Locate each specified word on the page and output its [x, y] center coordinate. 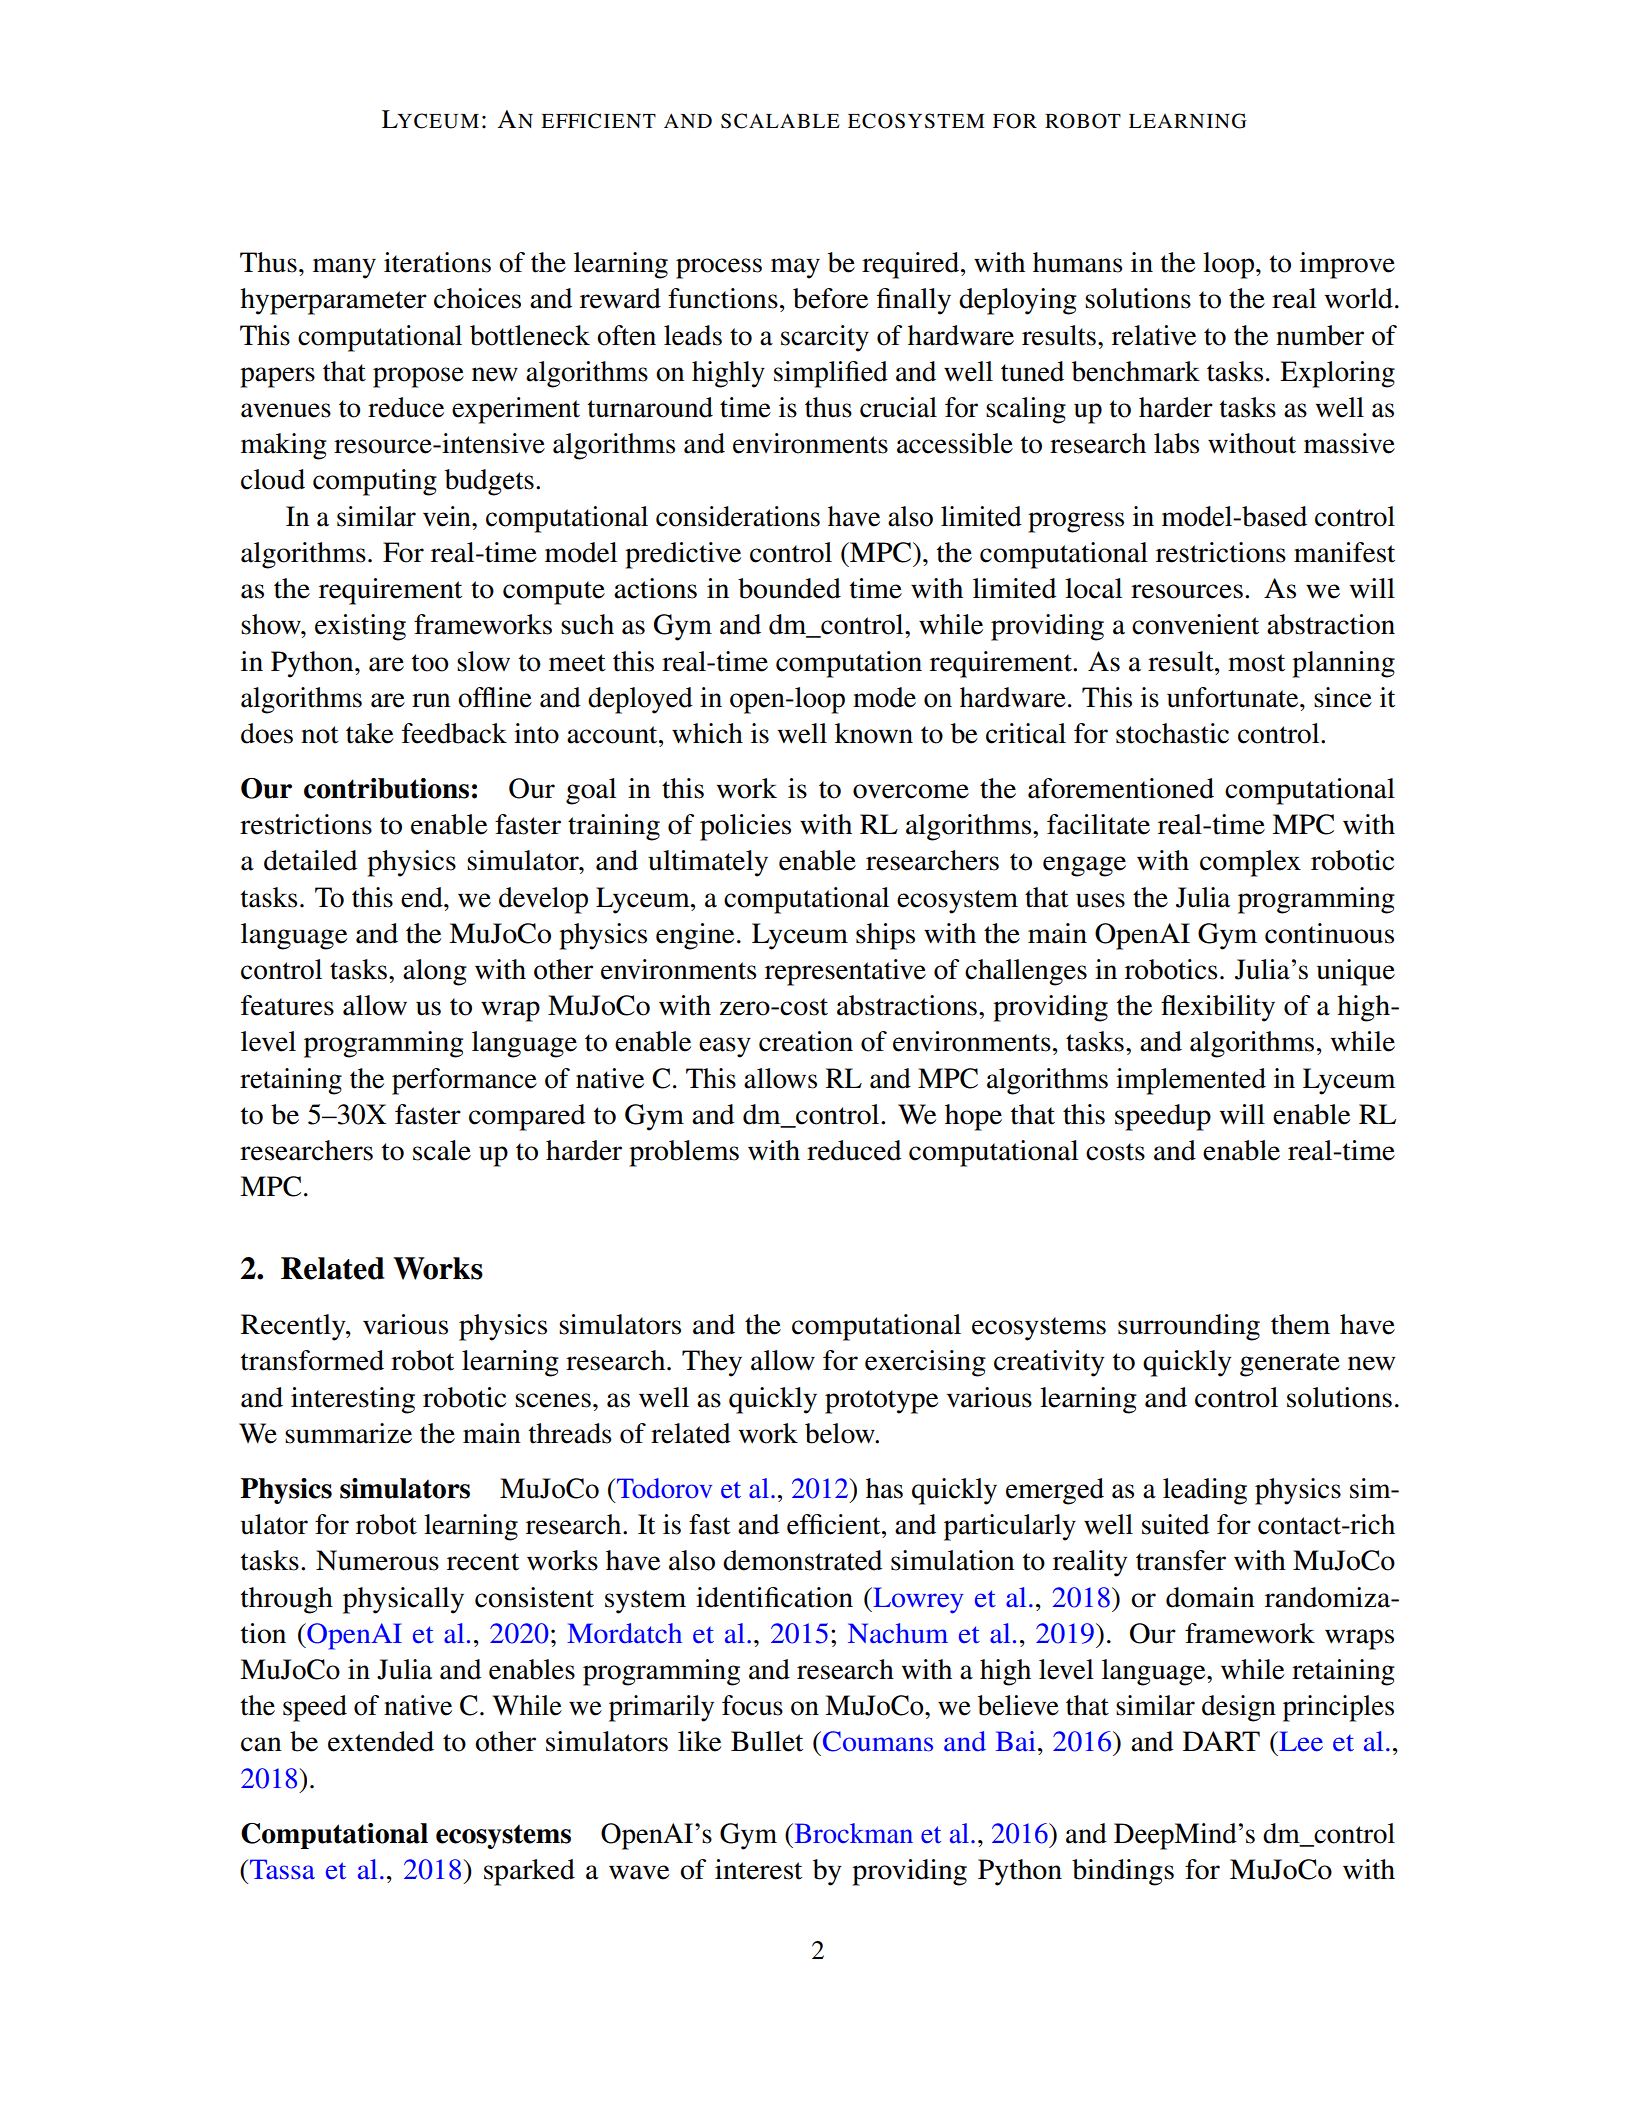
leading [1205, 1491]
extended [381, 1741]
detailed [310, 860]
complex [1250, 863]
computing [375, 482]
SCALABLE [780, 121]
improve [1347, 265]
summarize [348, 1433]
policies [745, 827]
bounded [789, 588]
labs [1176, 443]
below [841, 1433]
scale [442, 1150]
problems [684, 1153]
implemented [1191, 1081]
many [344, 268]
